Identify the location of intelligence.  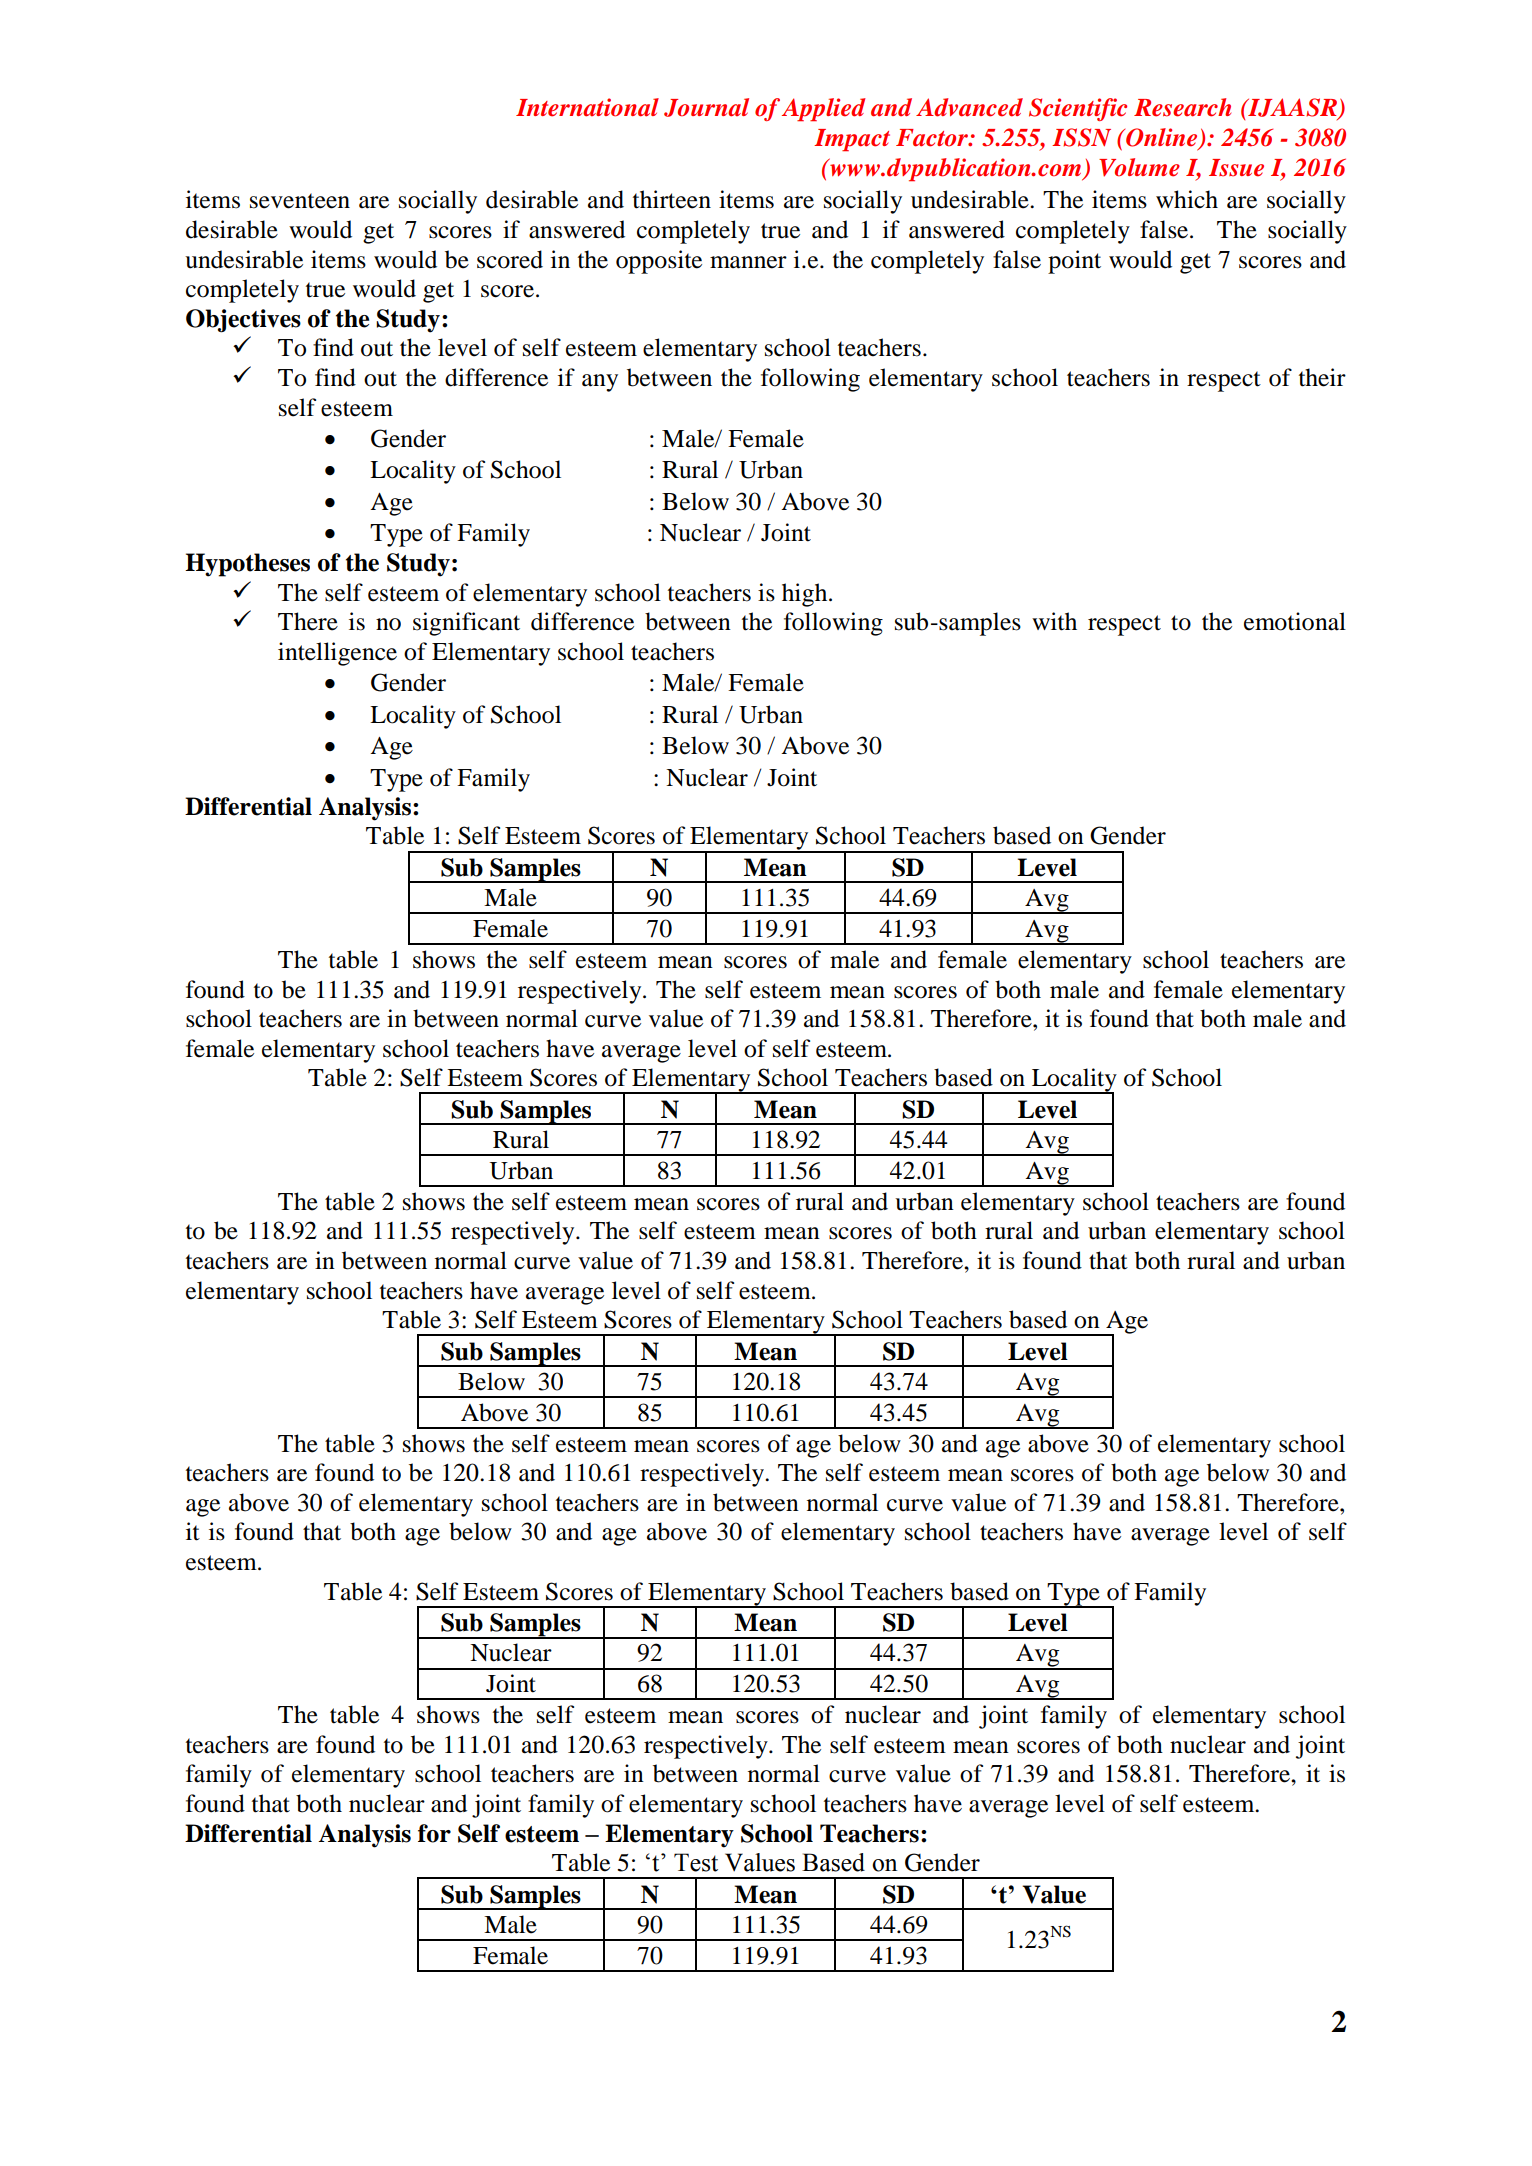
(337, 654).
